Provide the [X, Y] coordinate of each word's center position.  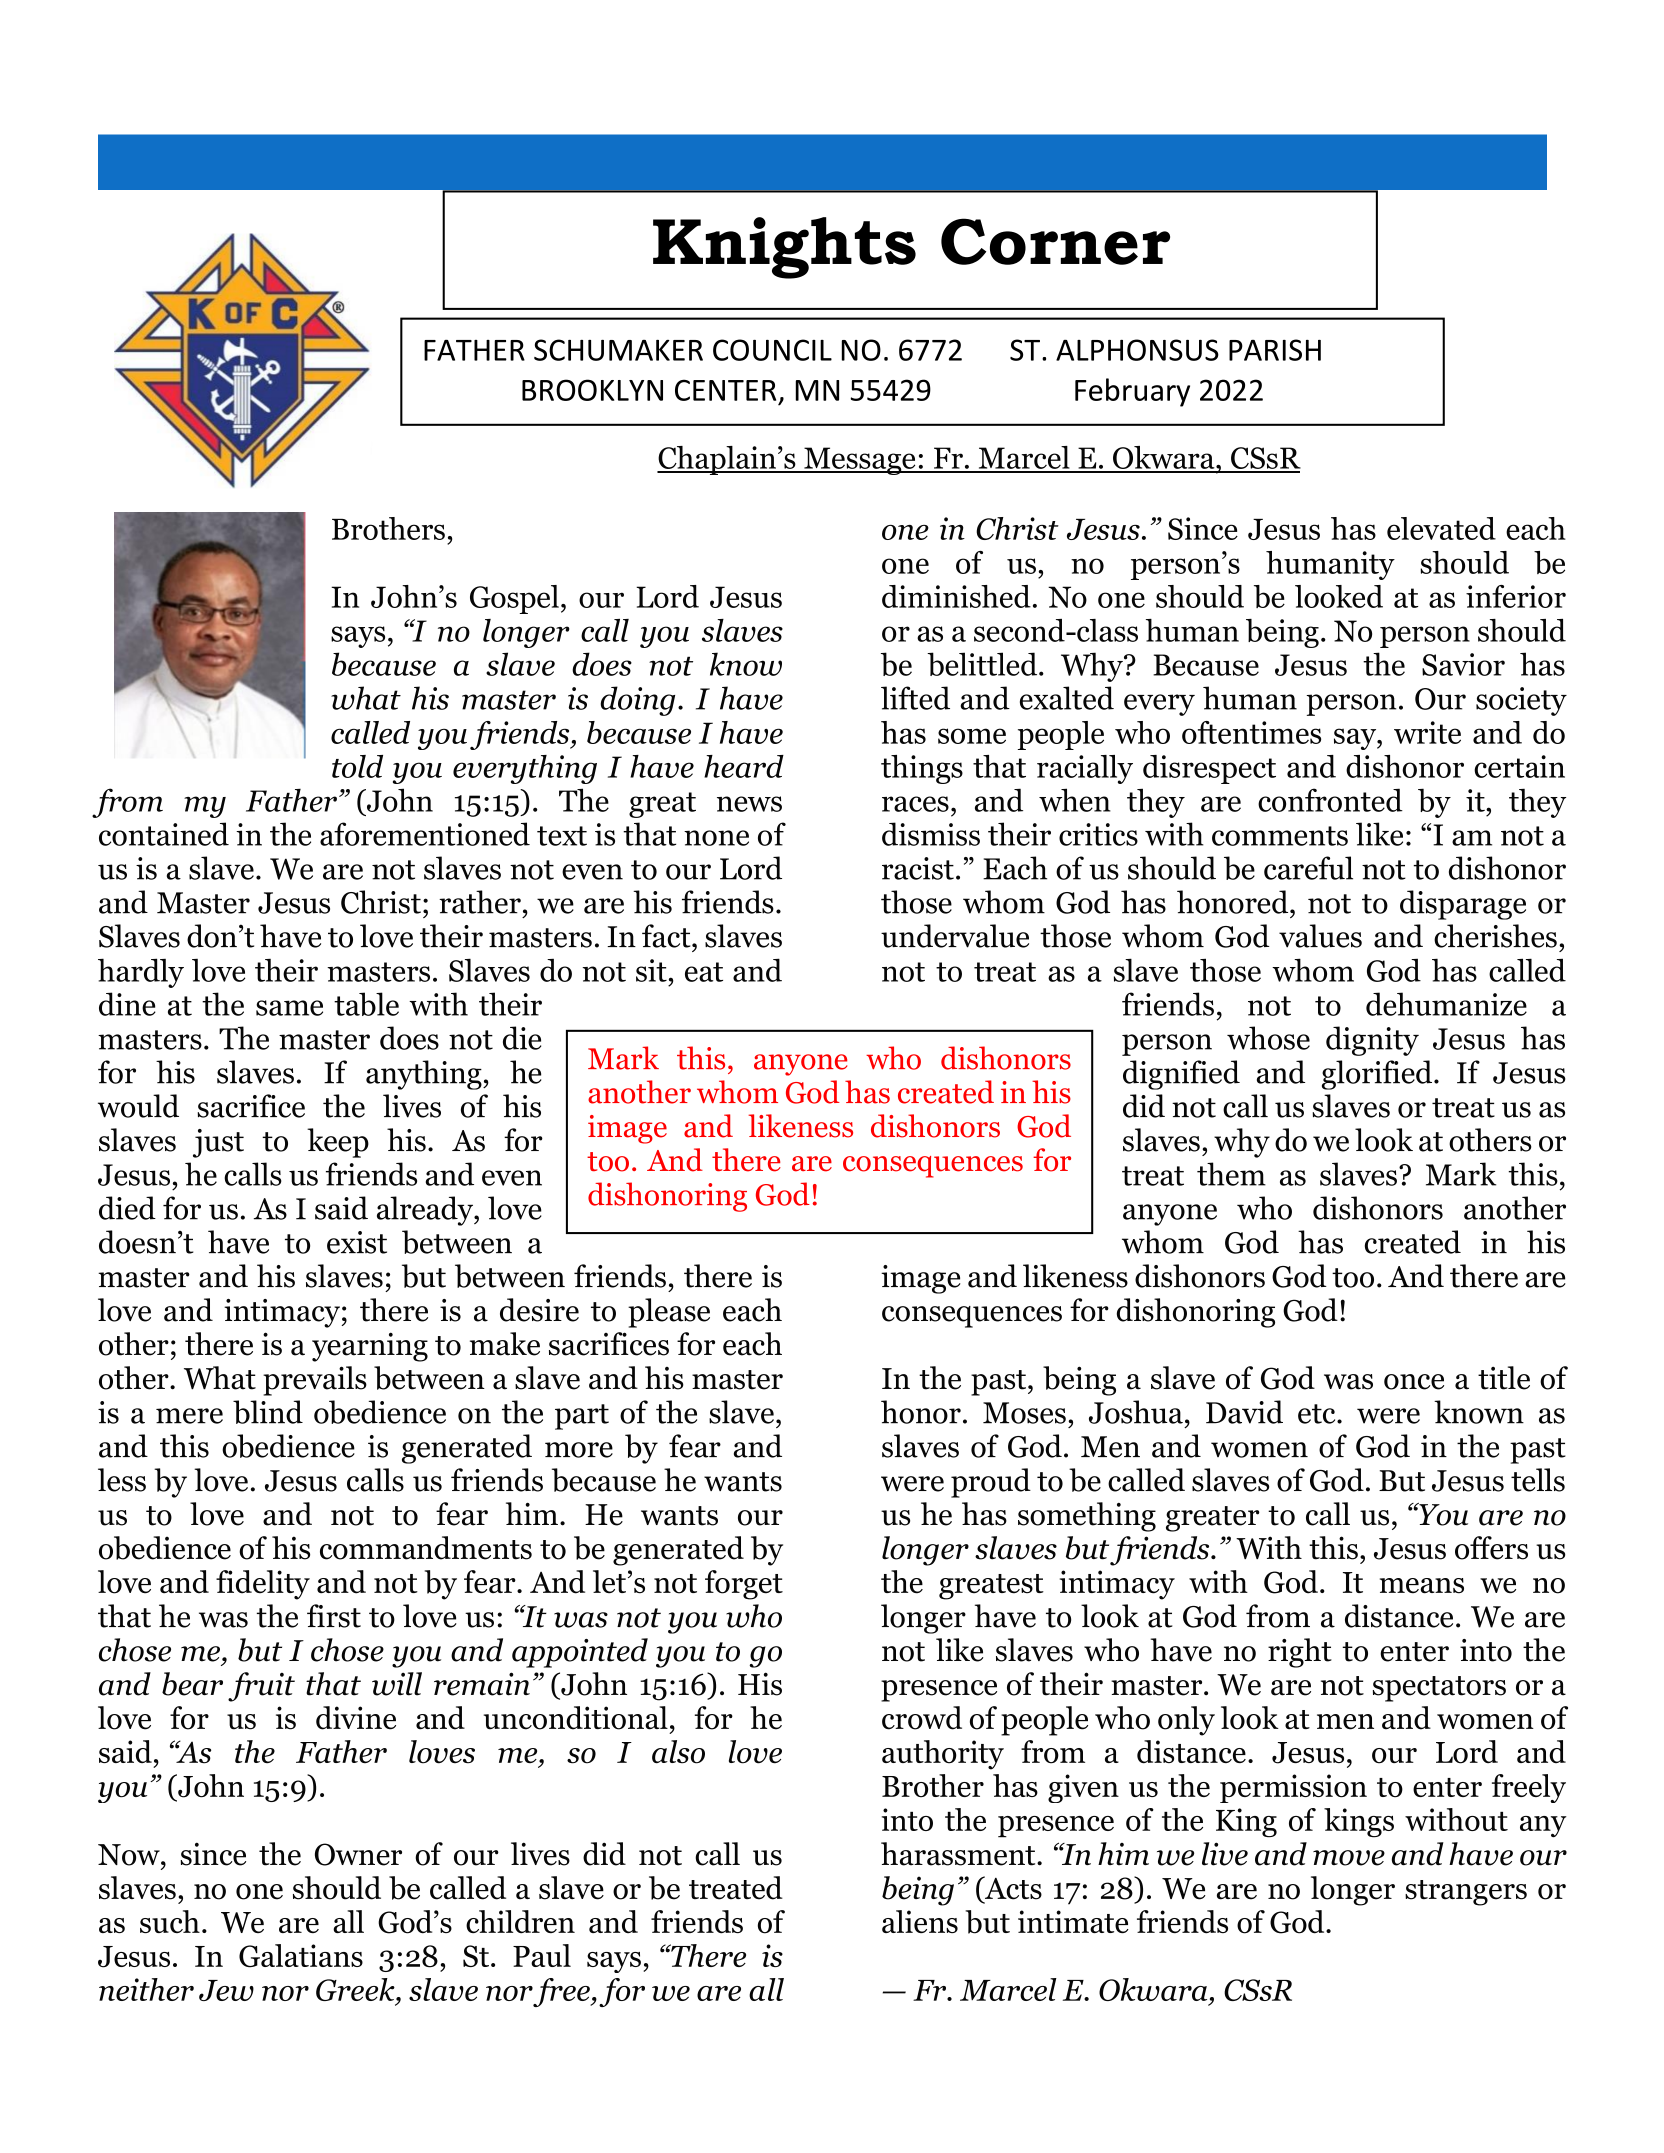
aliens [920, 1921]
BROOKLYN [592, 390]
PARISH [1275, 350]
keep [338, 1143]
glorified [1378, 1075]
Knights [784, 248]
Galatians [301, 1956]
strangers [1466, 1893]
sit [651, 970]
